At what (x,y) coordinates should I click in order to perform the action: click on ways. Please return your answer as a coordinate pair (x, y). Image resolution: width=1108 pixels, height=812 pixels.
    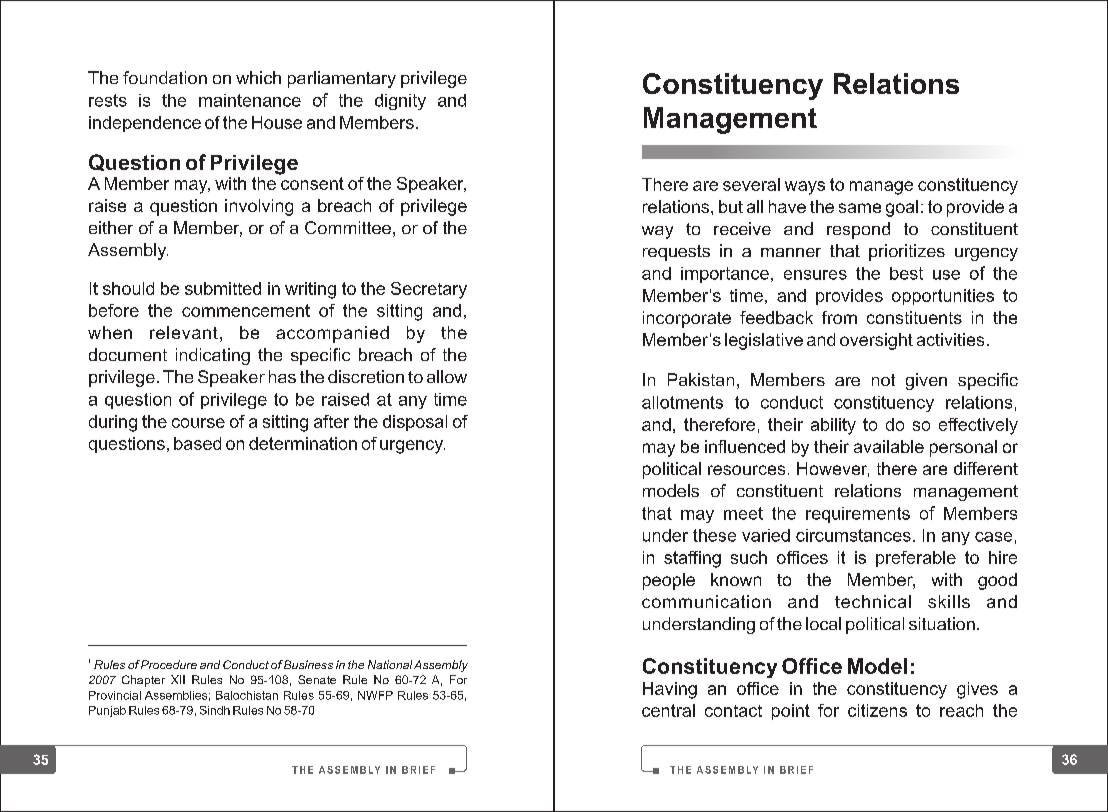
    Looking at the image, I should click on (805, 188).
